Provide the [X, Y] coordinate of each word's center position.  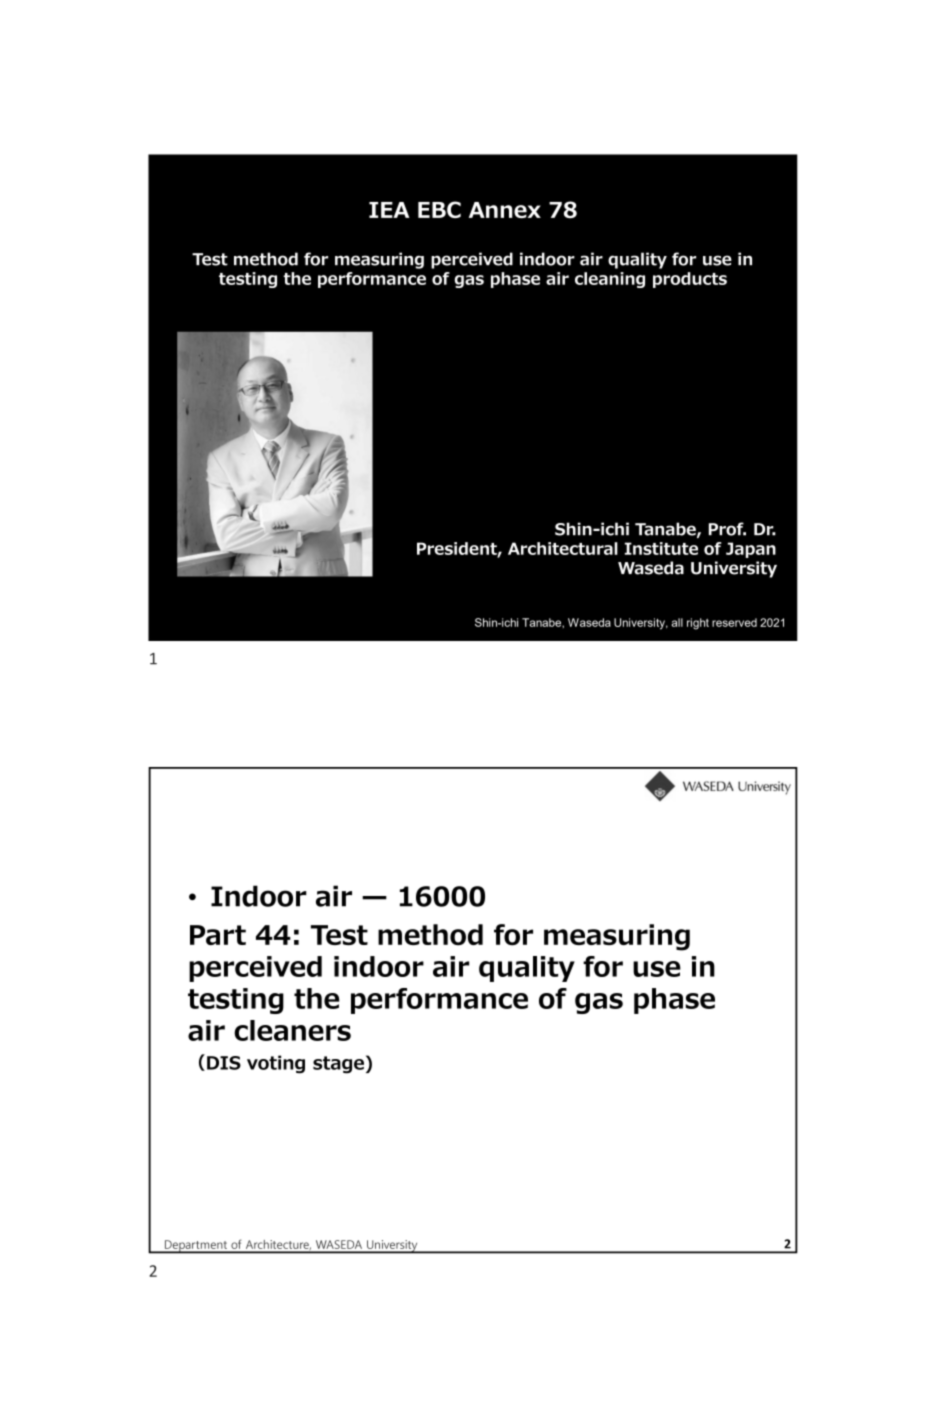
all [677, 622]
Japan [751, 550]
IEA [389, 210]
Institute [661, 548]
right [698, 624]
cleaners [292, 1030]
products [690, 280]
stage [338, 1065]
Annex [505, 210]
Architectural [563, 548]
